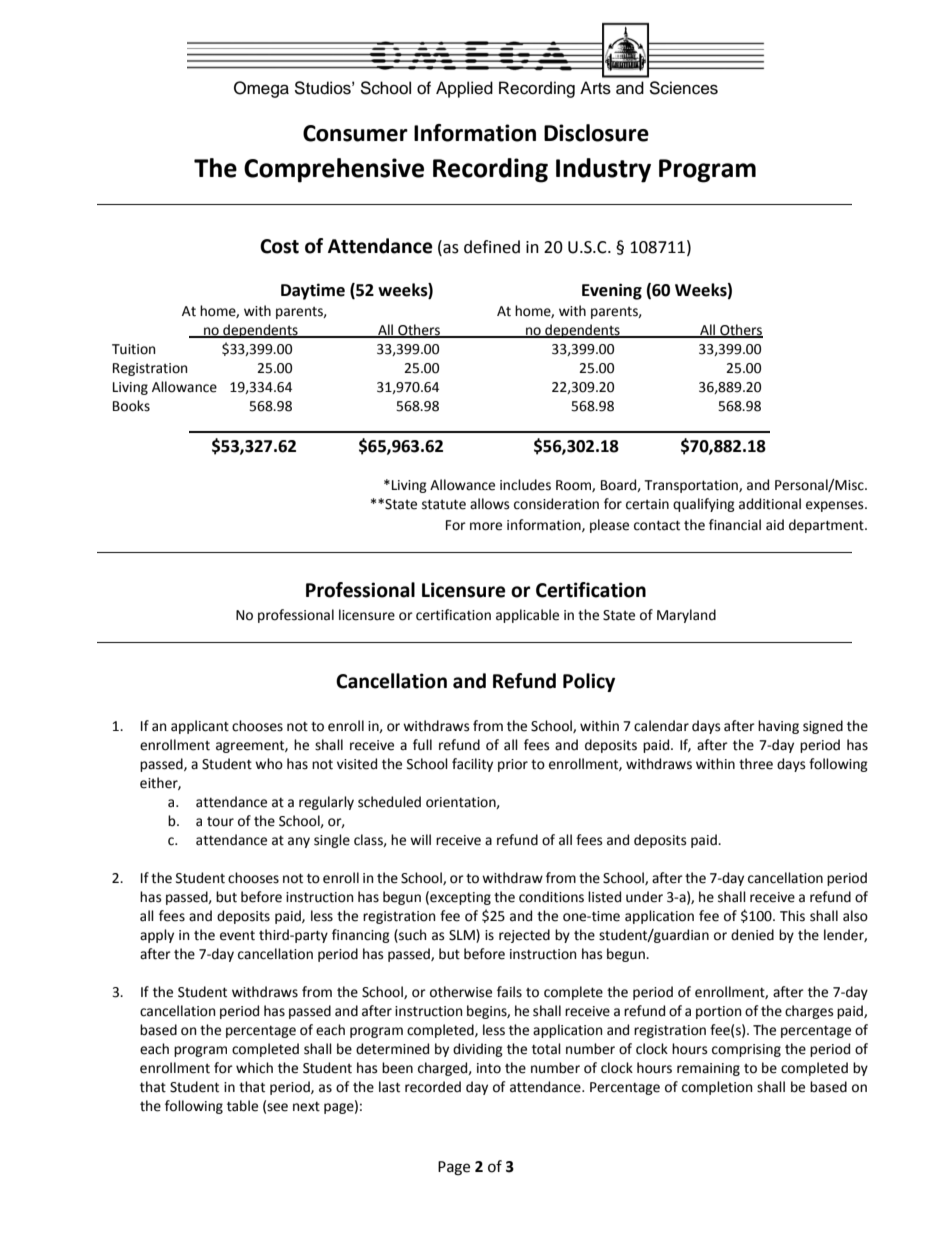  I want to click on Evening, so click(612, 291).
